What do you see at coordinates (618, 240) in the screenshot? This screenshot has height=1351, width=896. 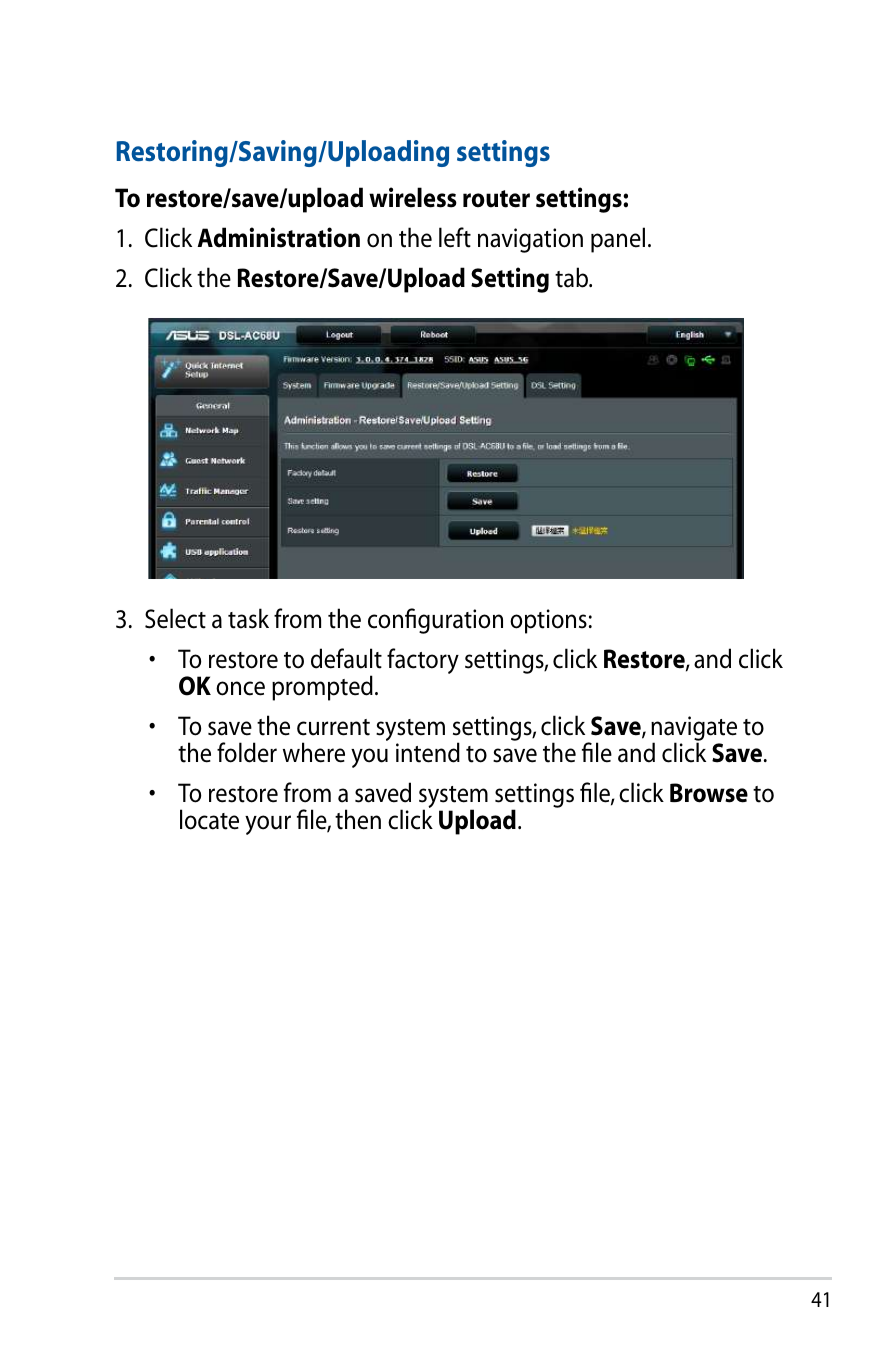 I see `panel` at bounding box center [618, 240].
